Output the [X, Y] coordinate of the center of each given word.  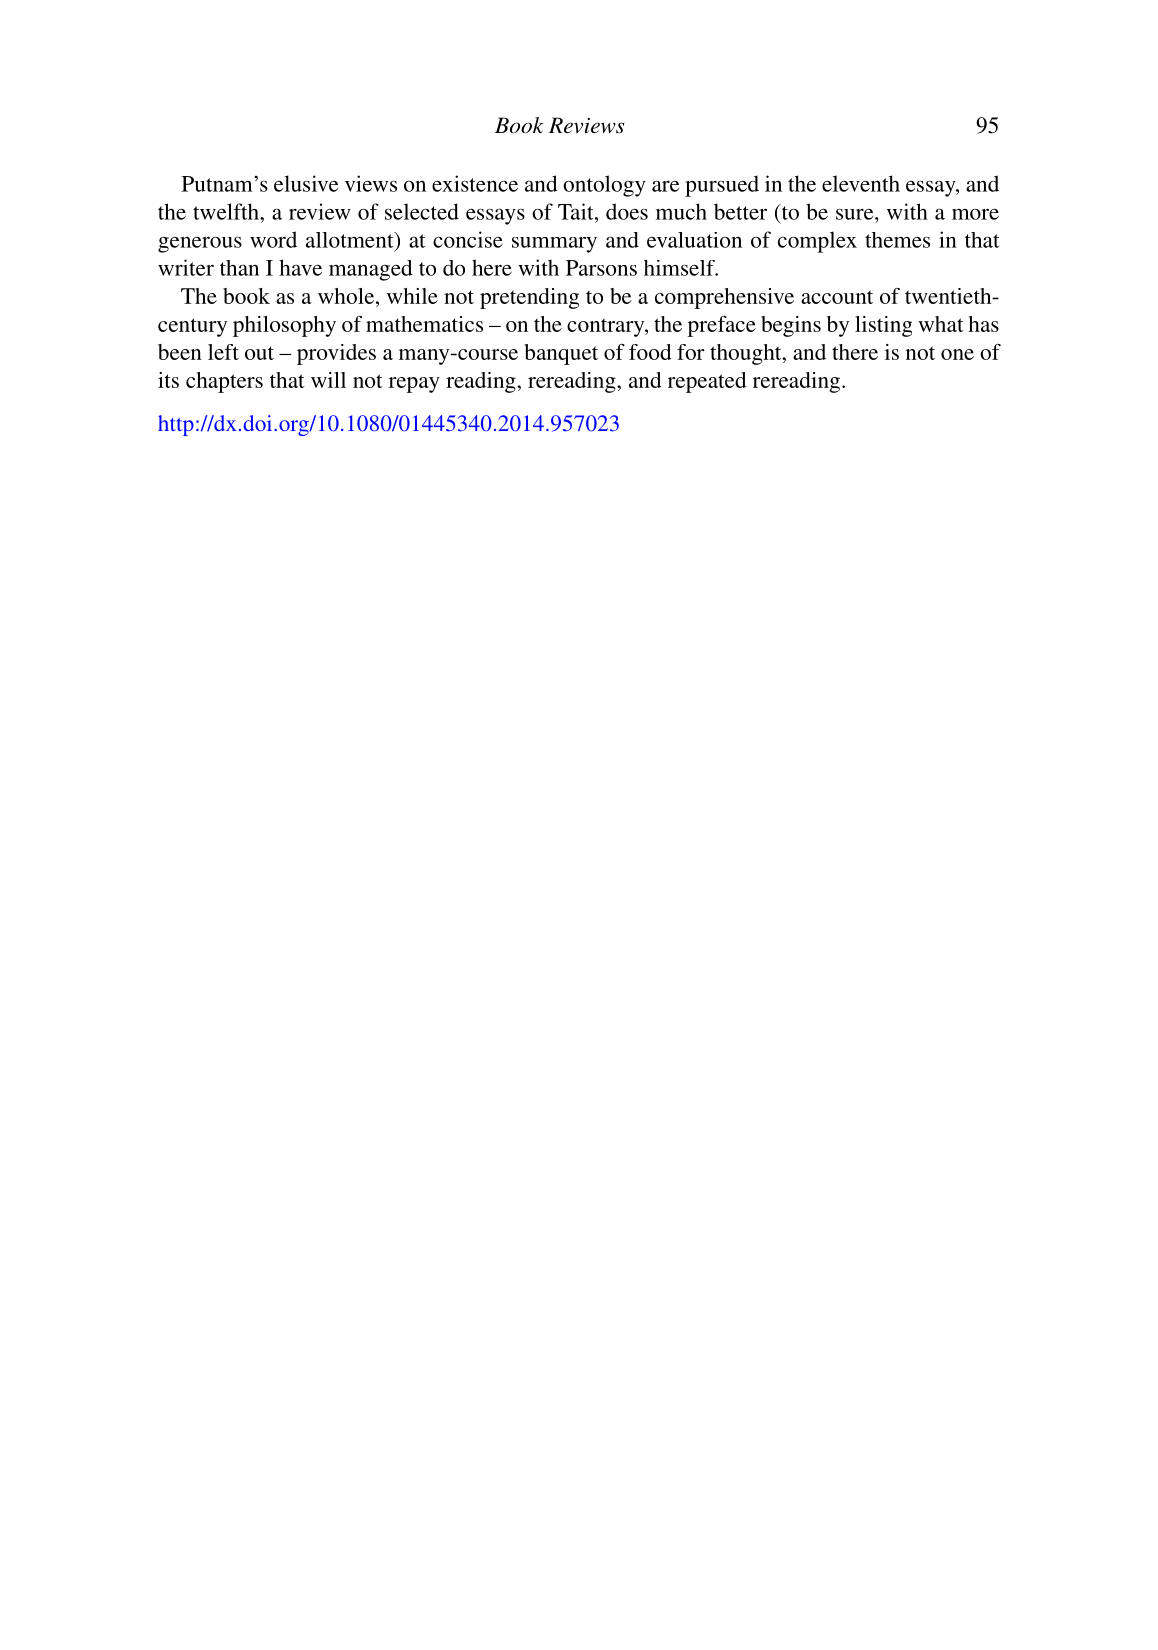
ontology [604, 186]
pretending [529, 298]
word [273, 239]
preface [722, 326]
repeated [707, 382]
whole [347, 296]
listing [883, 326]
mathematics [424, 324]
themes [897, 240]
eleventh [861, 183]
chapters [224, 382]
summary [554, 245]
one [957, 354]
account [837, 297]
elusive [306, 183]
